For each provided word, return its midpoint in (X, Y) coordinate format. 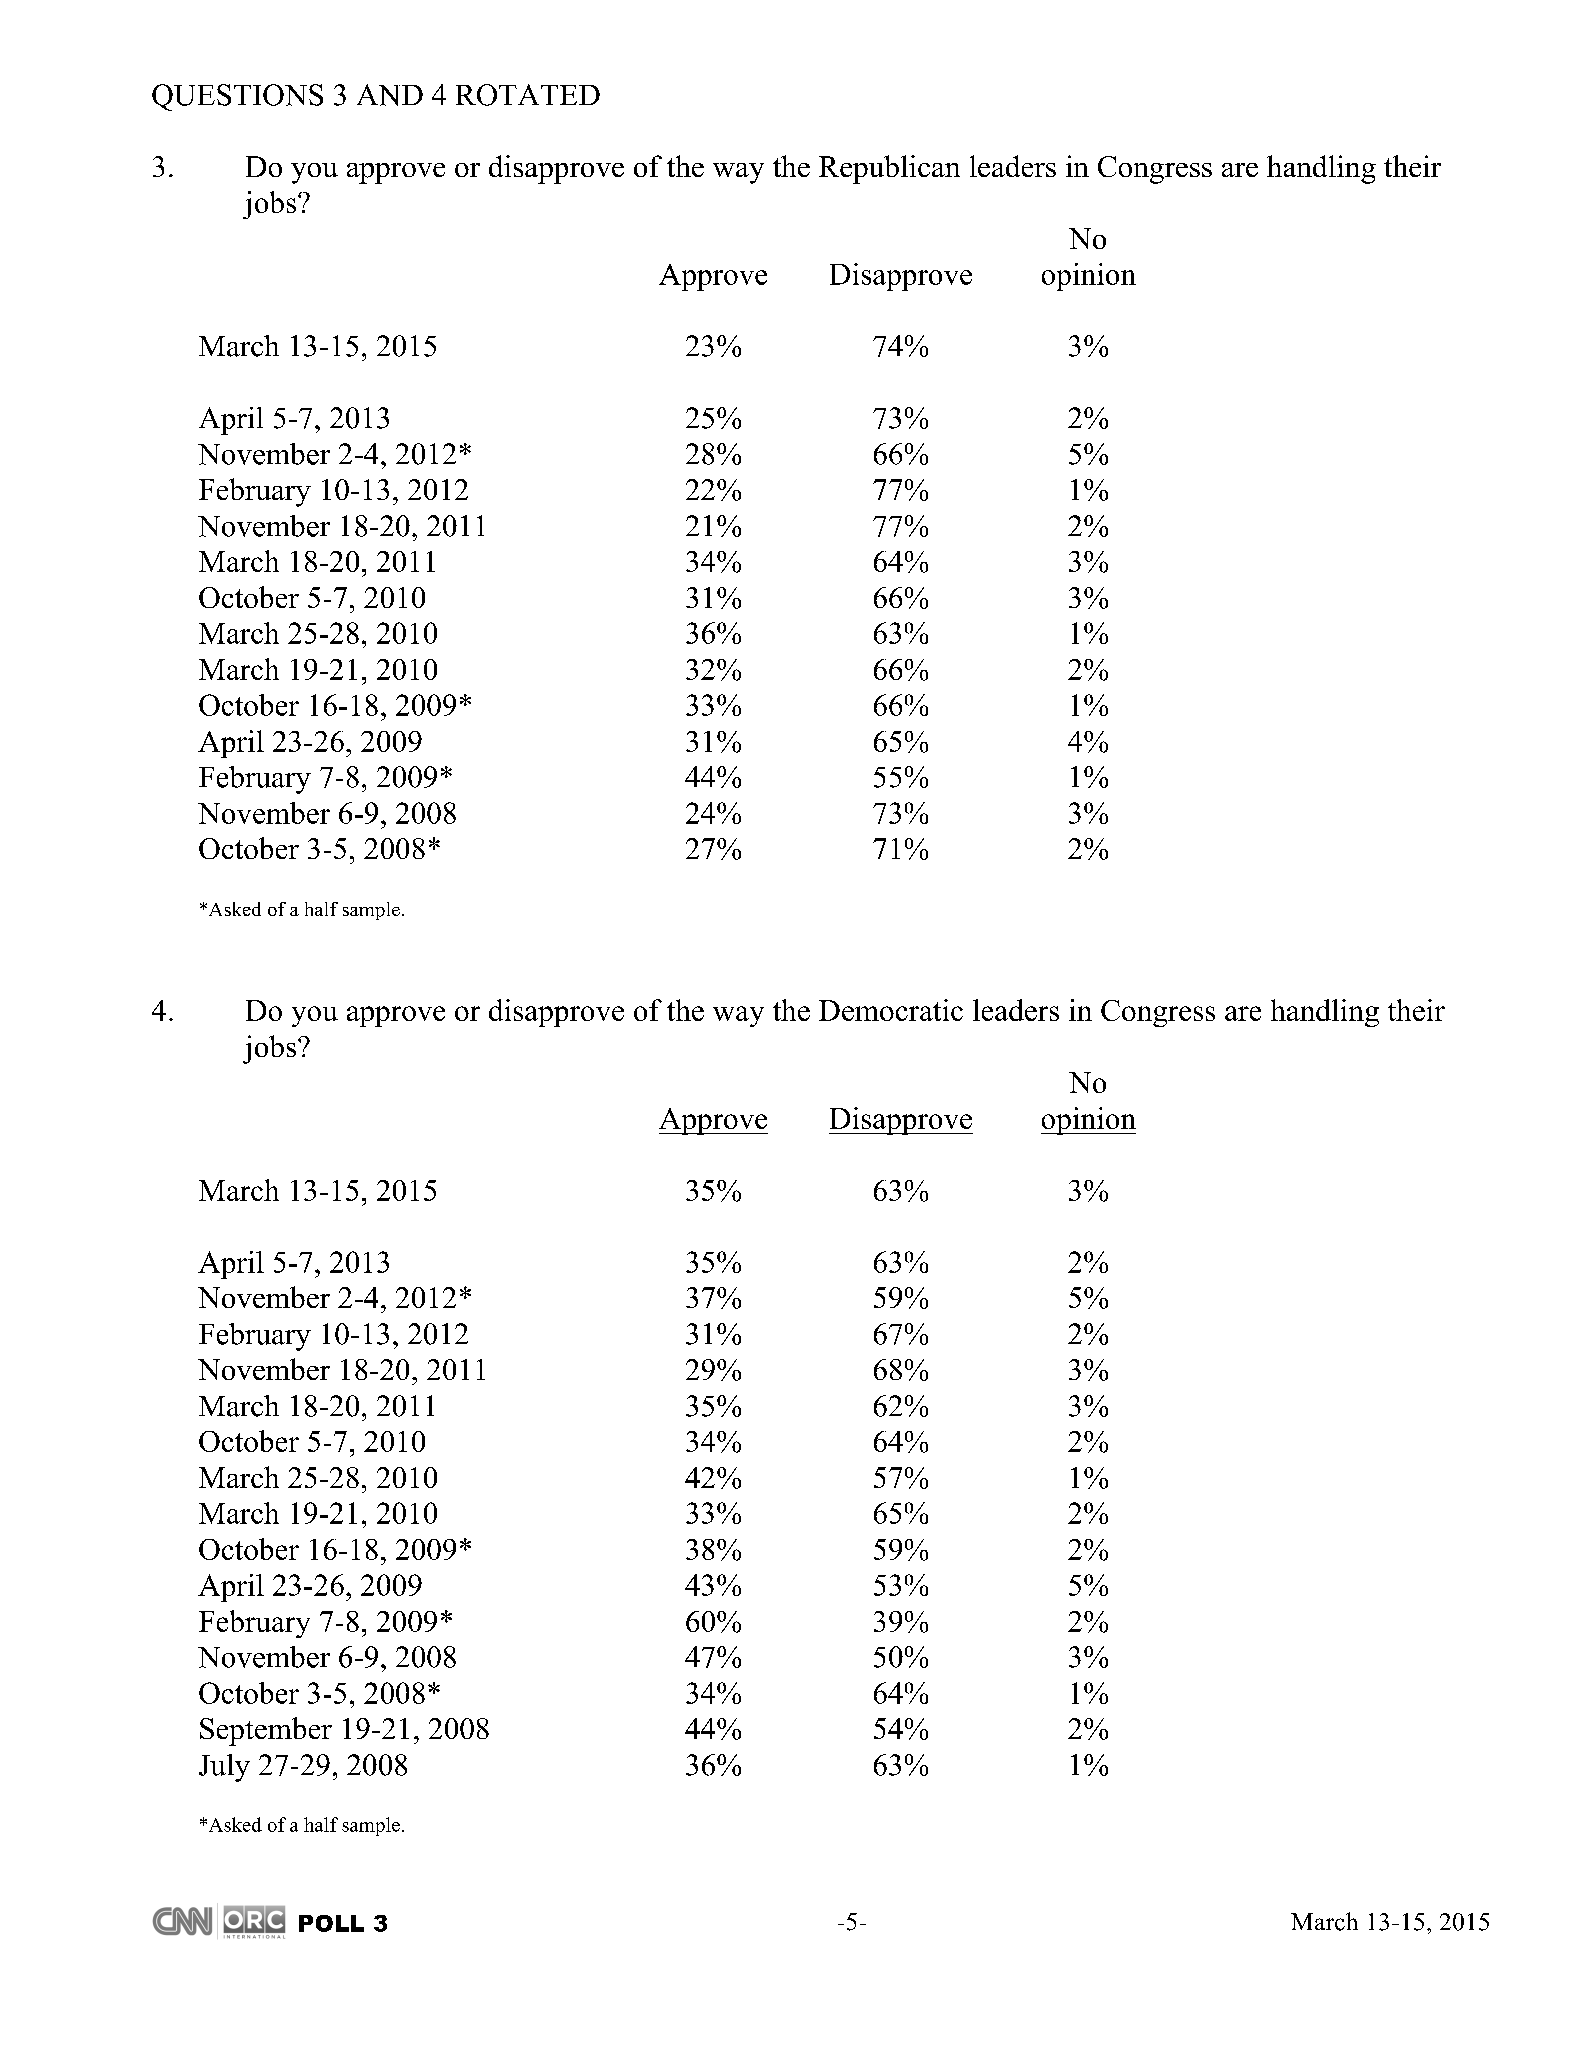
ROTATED (528, 95)
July (224, 1768)
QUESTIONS (237, 97)
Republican (889, 169)
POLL (331, 1923)
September (266, 1731)
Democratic (891, 1010)
